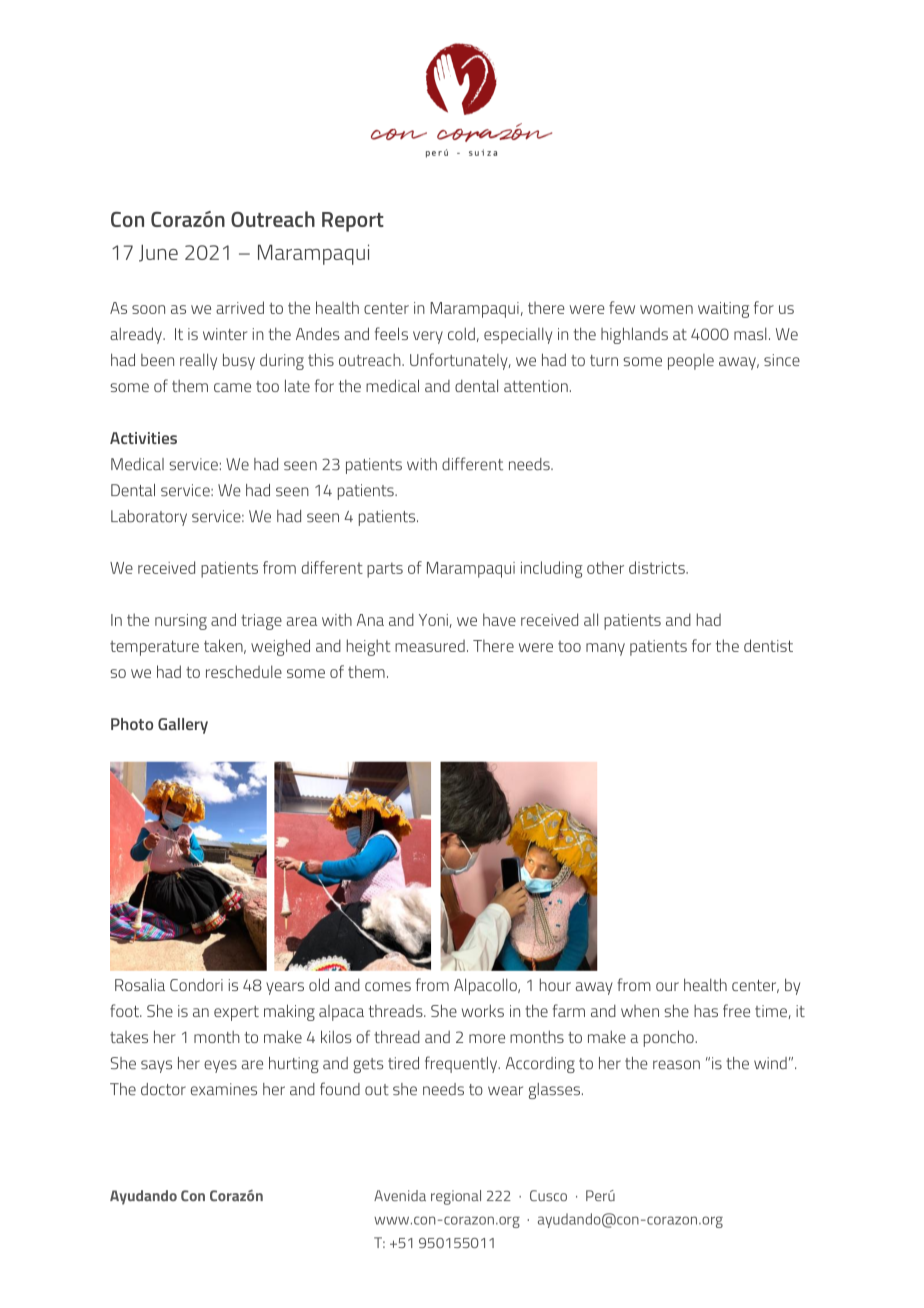 The width and height of the page is (924, 1308). I want to click on measured, so click(430, 646).
